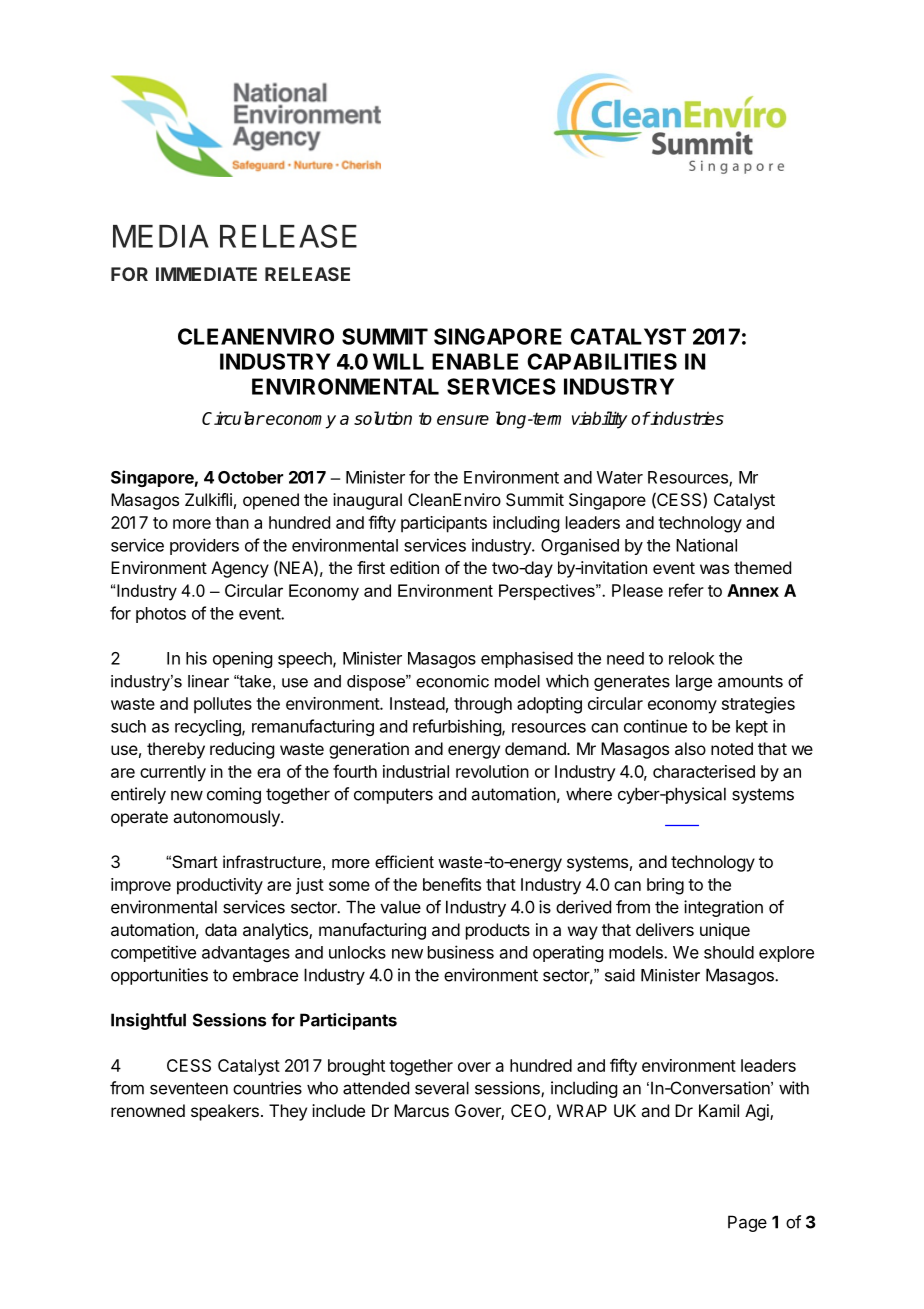  Describe the element at coordinates (240, 569) in the screenshot. I see `Agency` at that location.
